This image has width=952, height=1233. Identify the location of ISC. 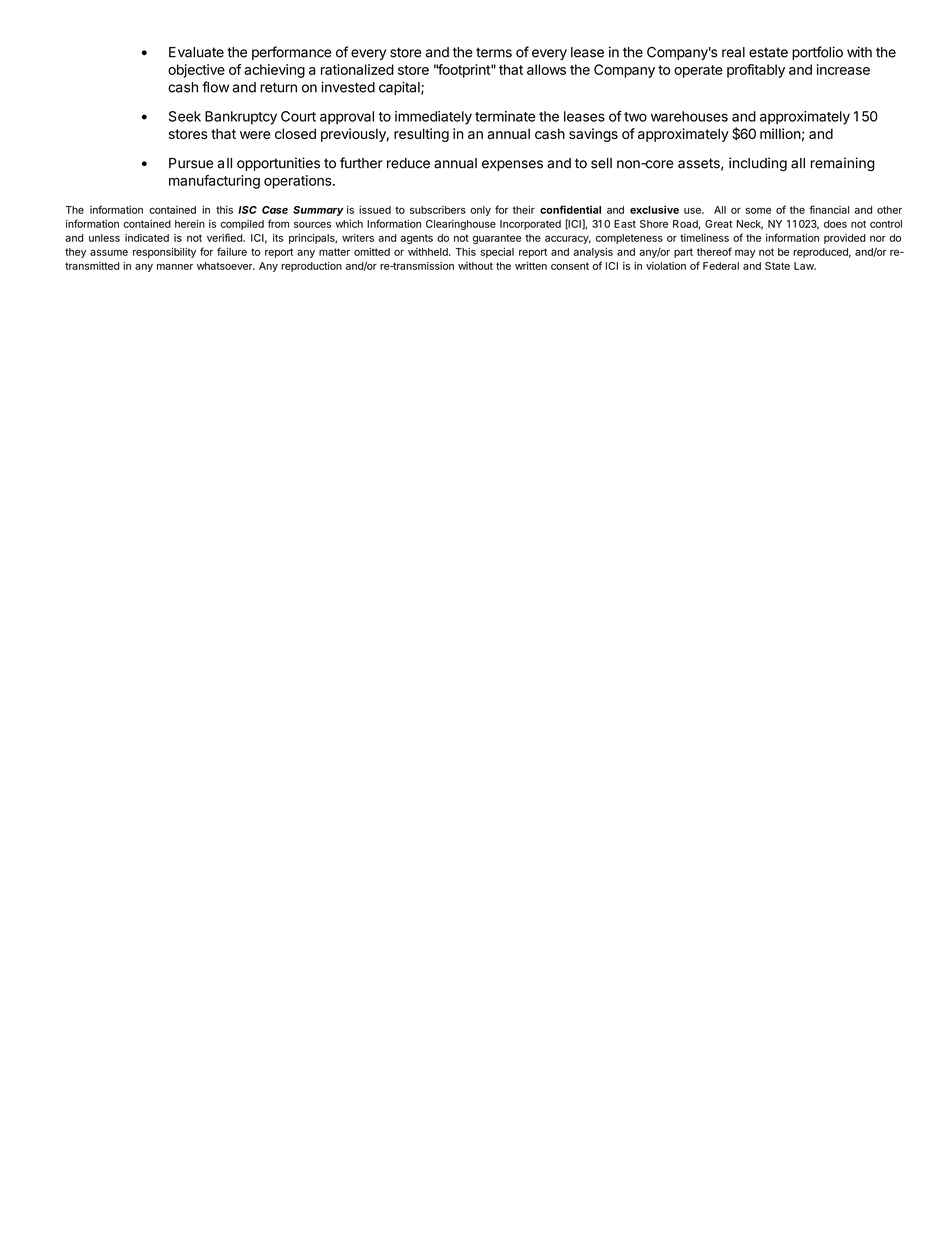
(247, 210).
